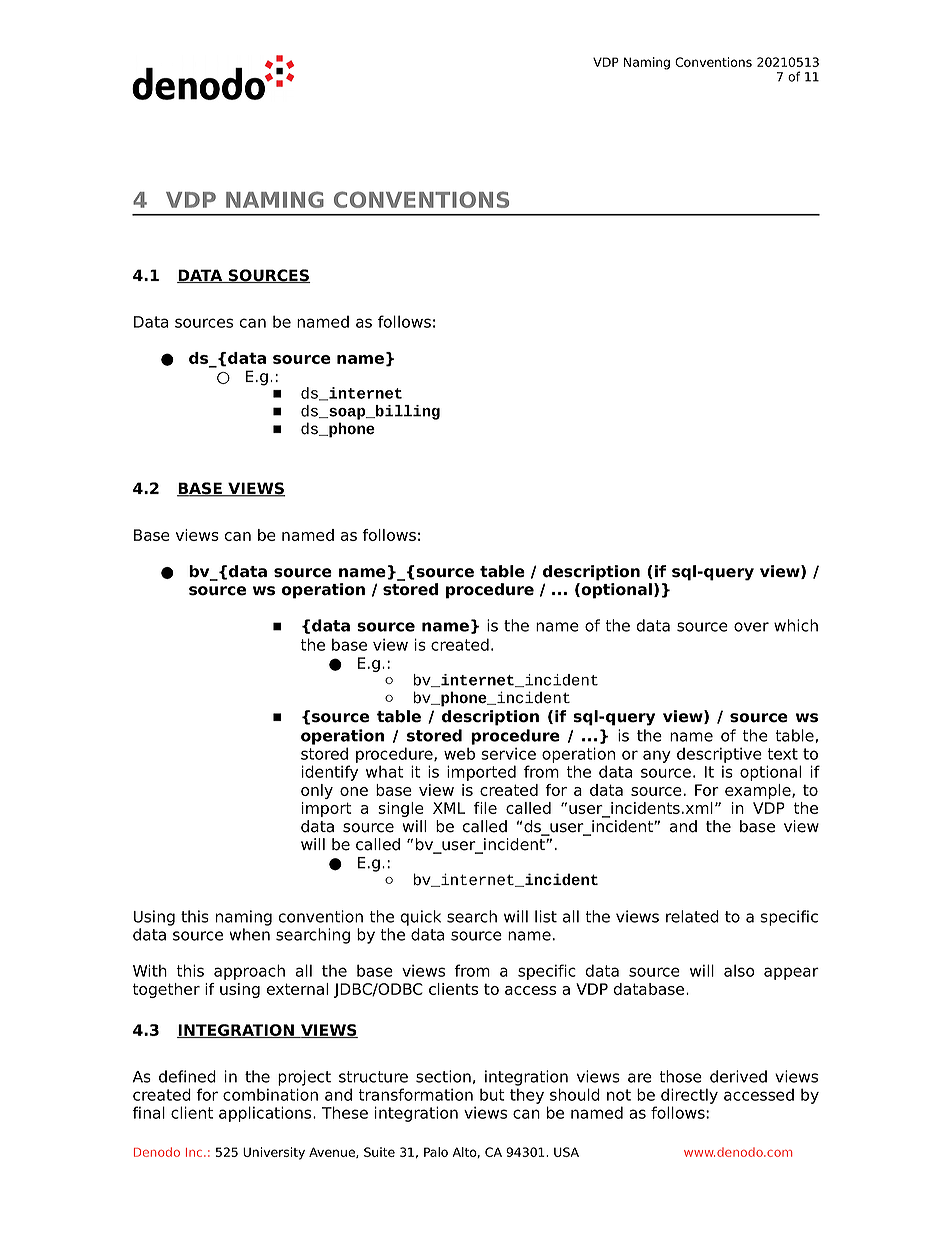 Image resolution: width=952 pixels, height=1233 pixels. Describe the element at coordinates (274, 1153) in the image. I see `University` at that location.
